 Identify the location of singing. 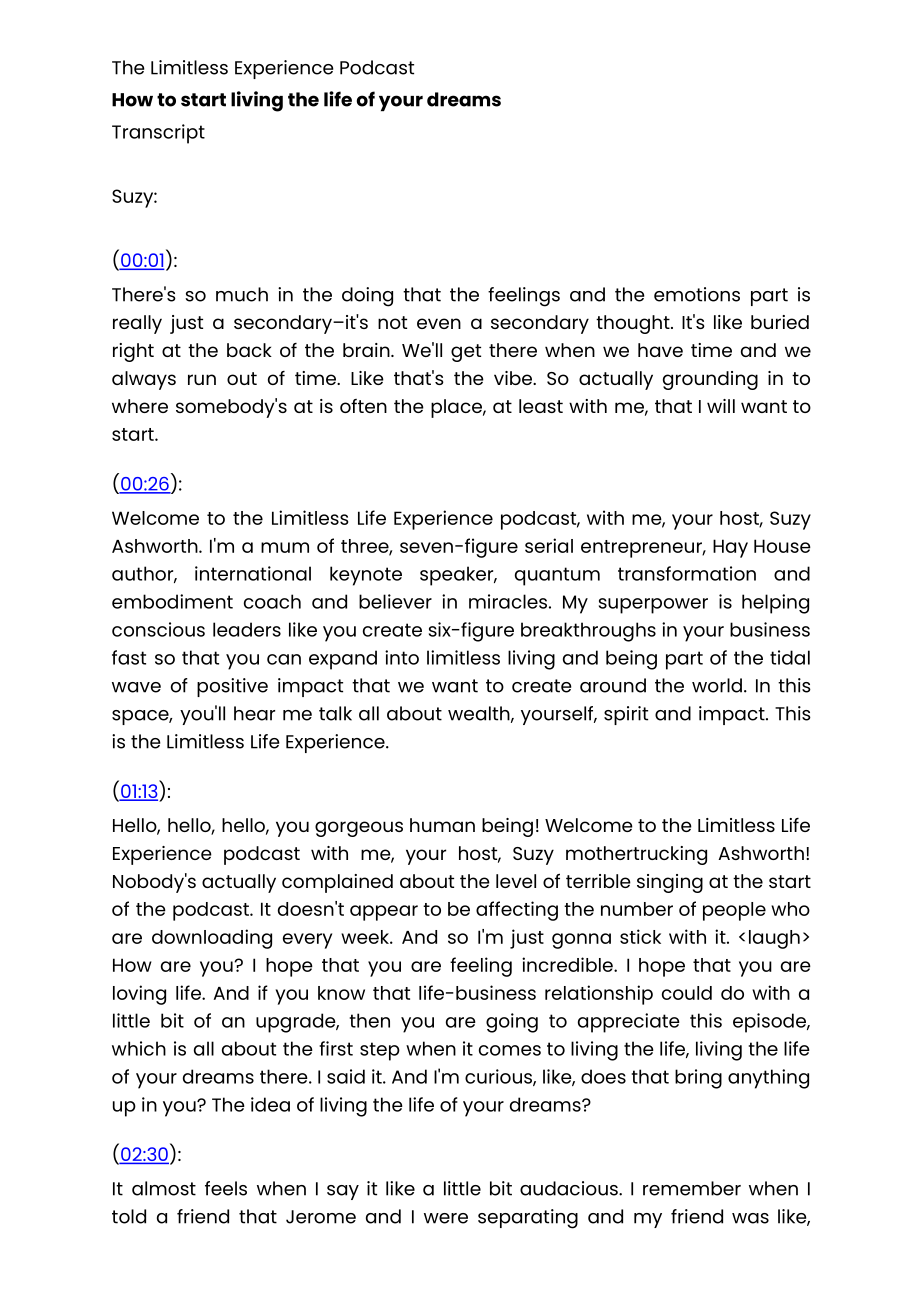
(670, 883).
